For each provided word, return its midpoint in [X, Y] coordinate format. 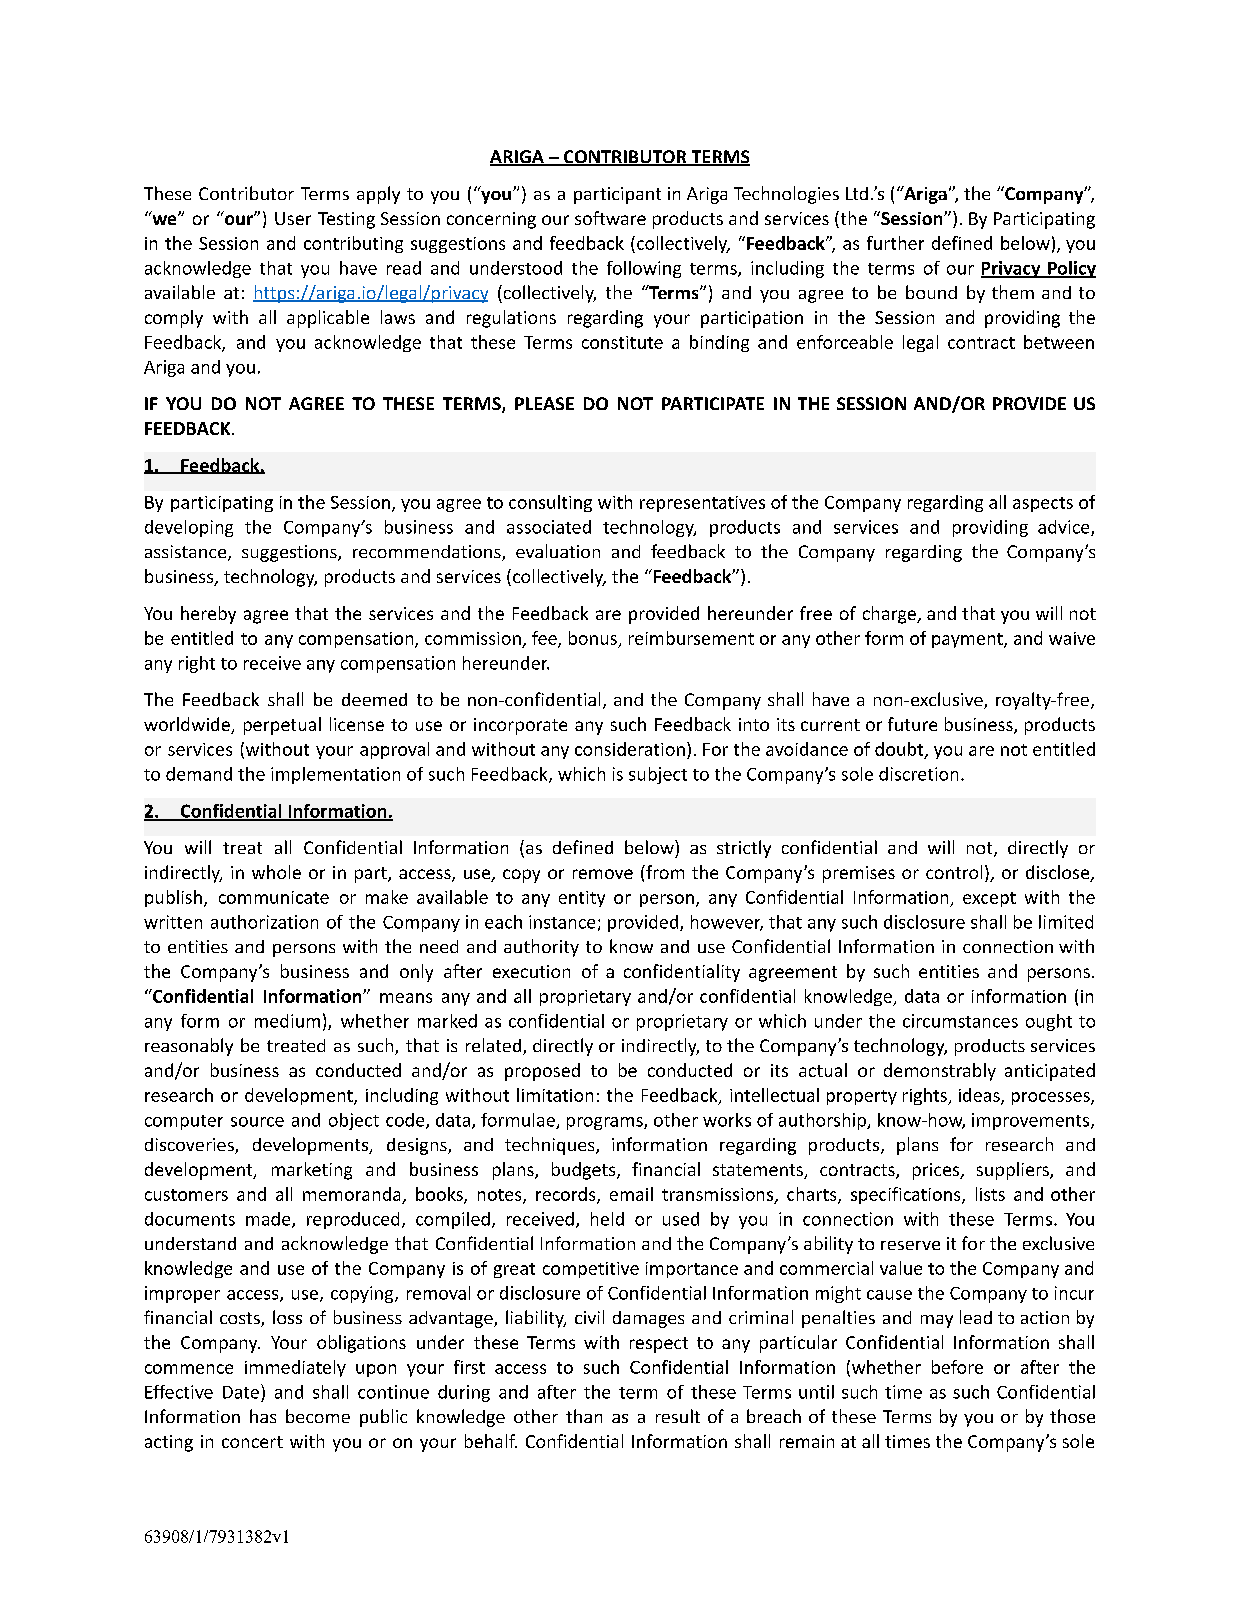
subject [658, 775]
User [293, 218]
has [263, 1416]
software [610, 218]
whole [276, 872]
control [954, 872]
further [895, 243]
